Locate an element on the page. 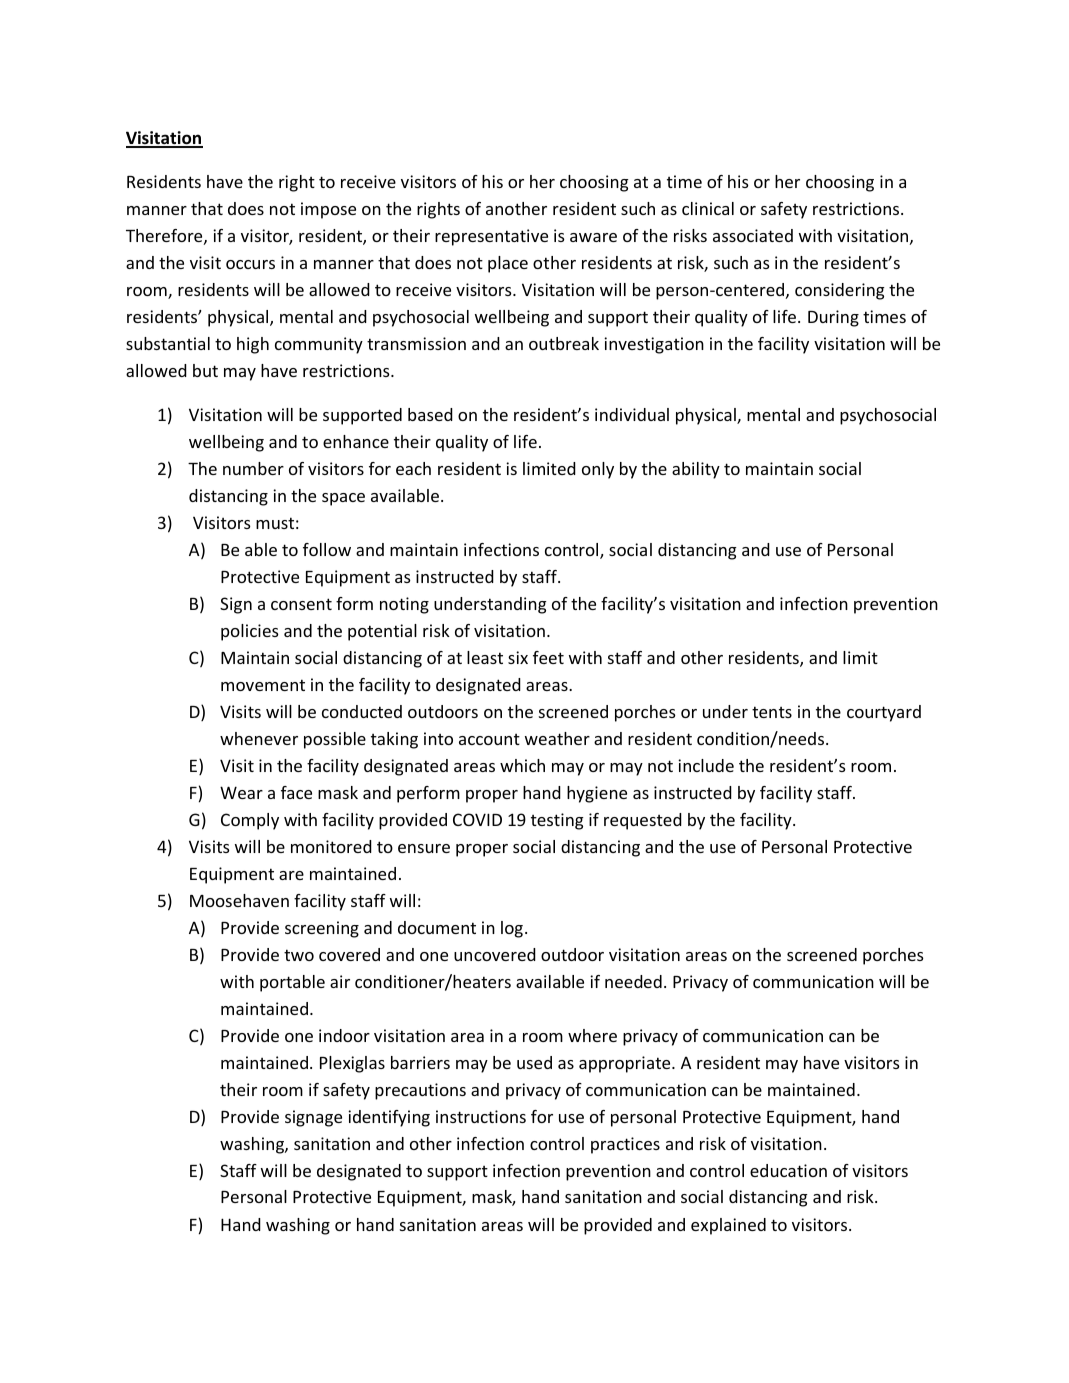 This document has width=1069, height=1383. ability is located at coordinates (696, 470).
